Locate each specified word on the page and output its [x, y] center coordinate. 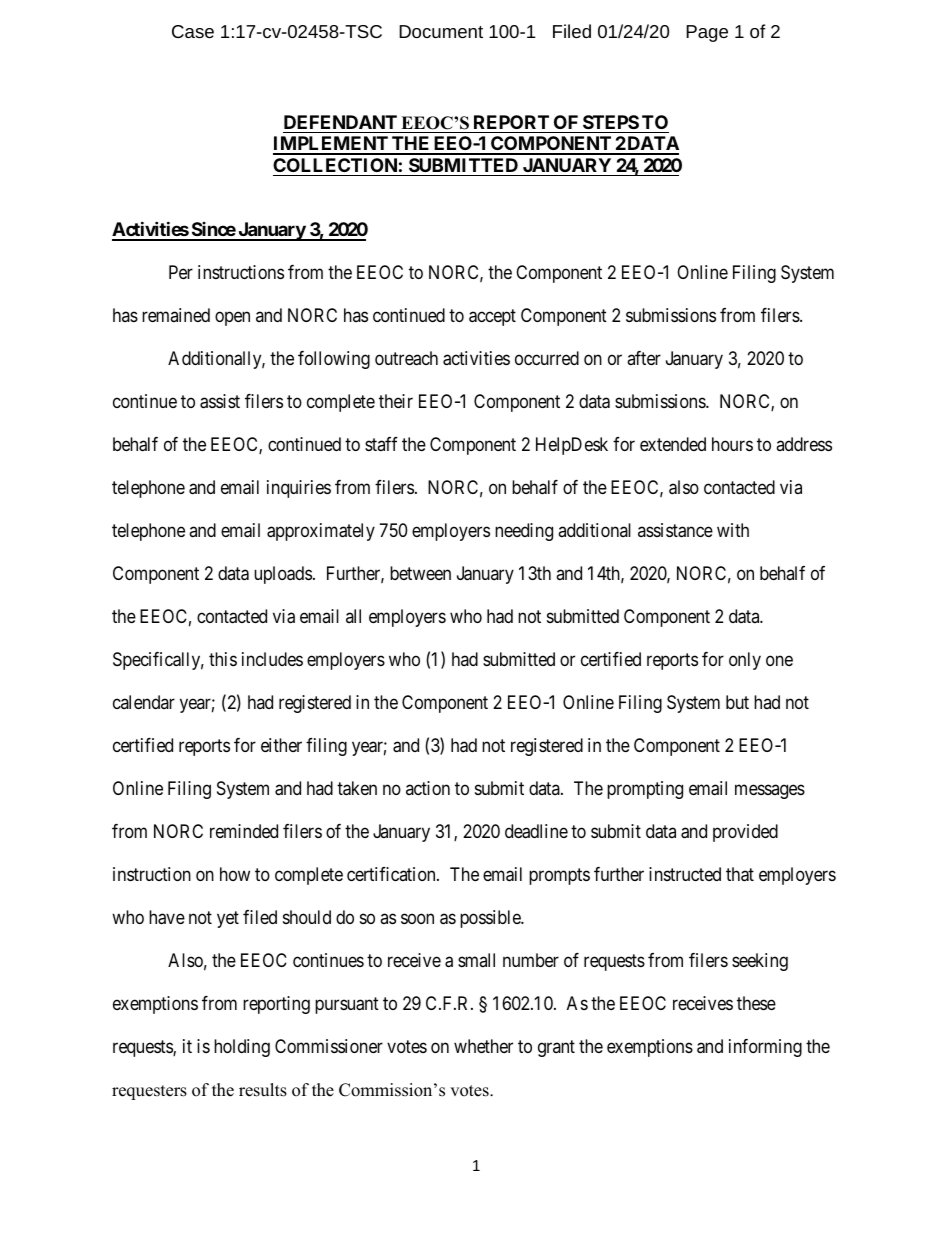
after [644, 358]
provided [745, 833]
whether [483, 1046]
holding [242, 1048]
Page [707, 33]
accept [492, 317]
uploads [283, 575]
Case [193, 31]
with [733, 530]
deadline [536, 831]
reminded [244, 831]
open [232, 318]
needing [524, 532]
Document [441, 31]
